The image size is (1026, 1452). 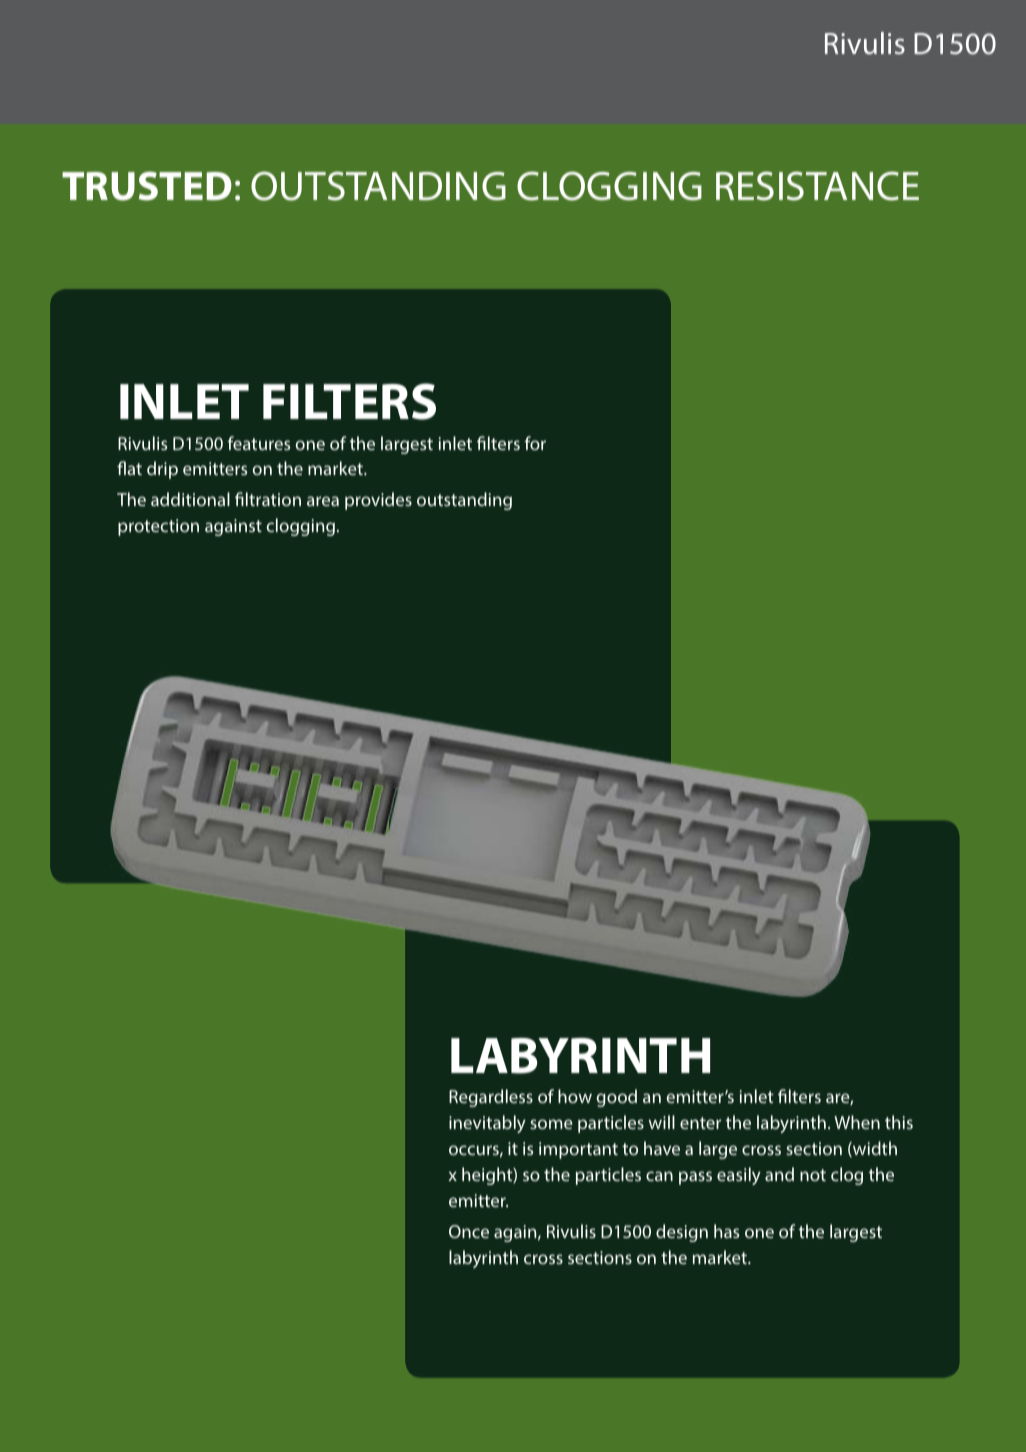 I want to click on how, so click(x=575, y=1096).
